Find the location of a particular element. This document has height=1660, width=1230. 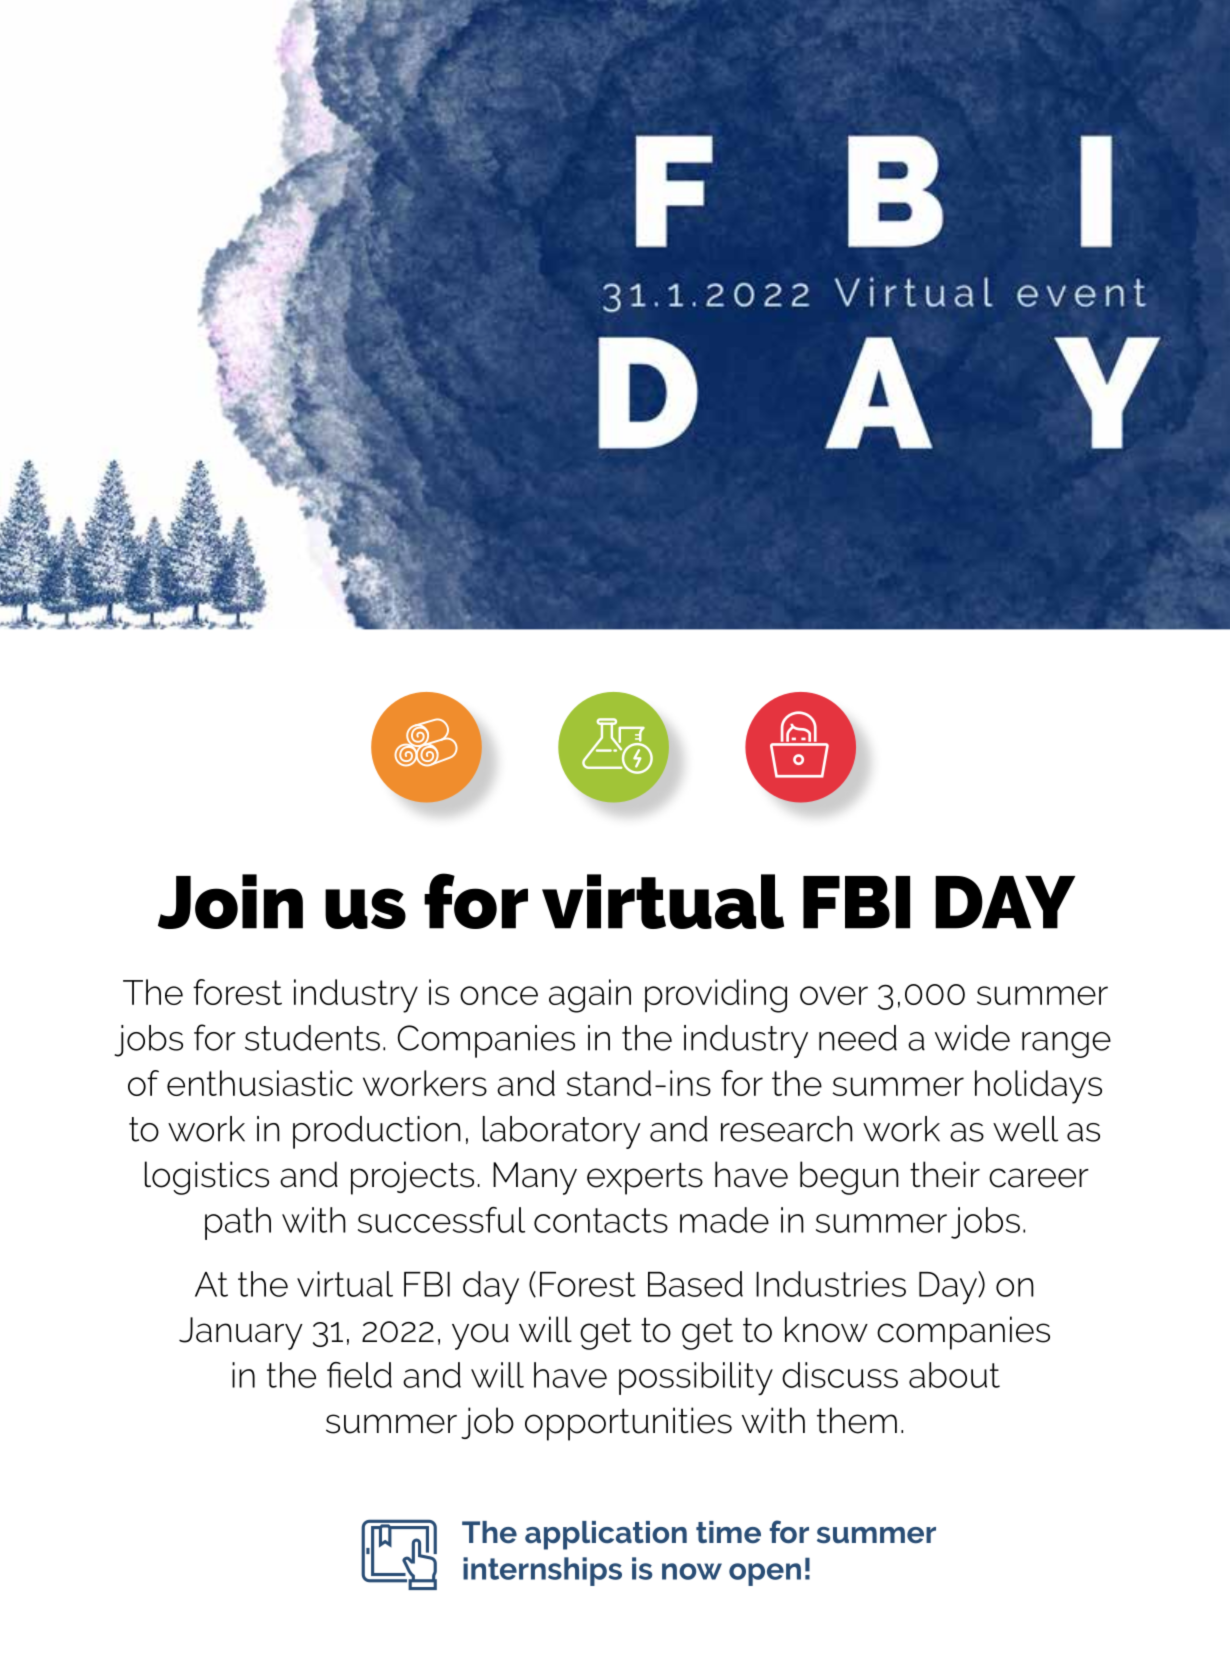

again is located at coordinates (590, 996).
